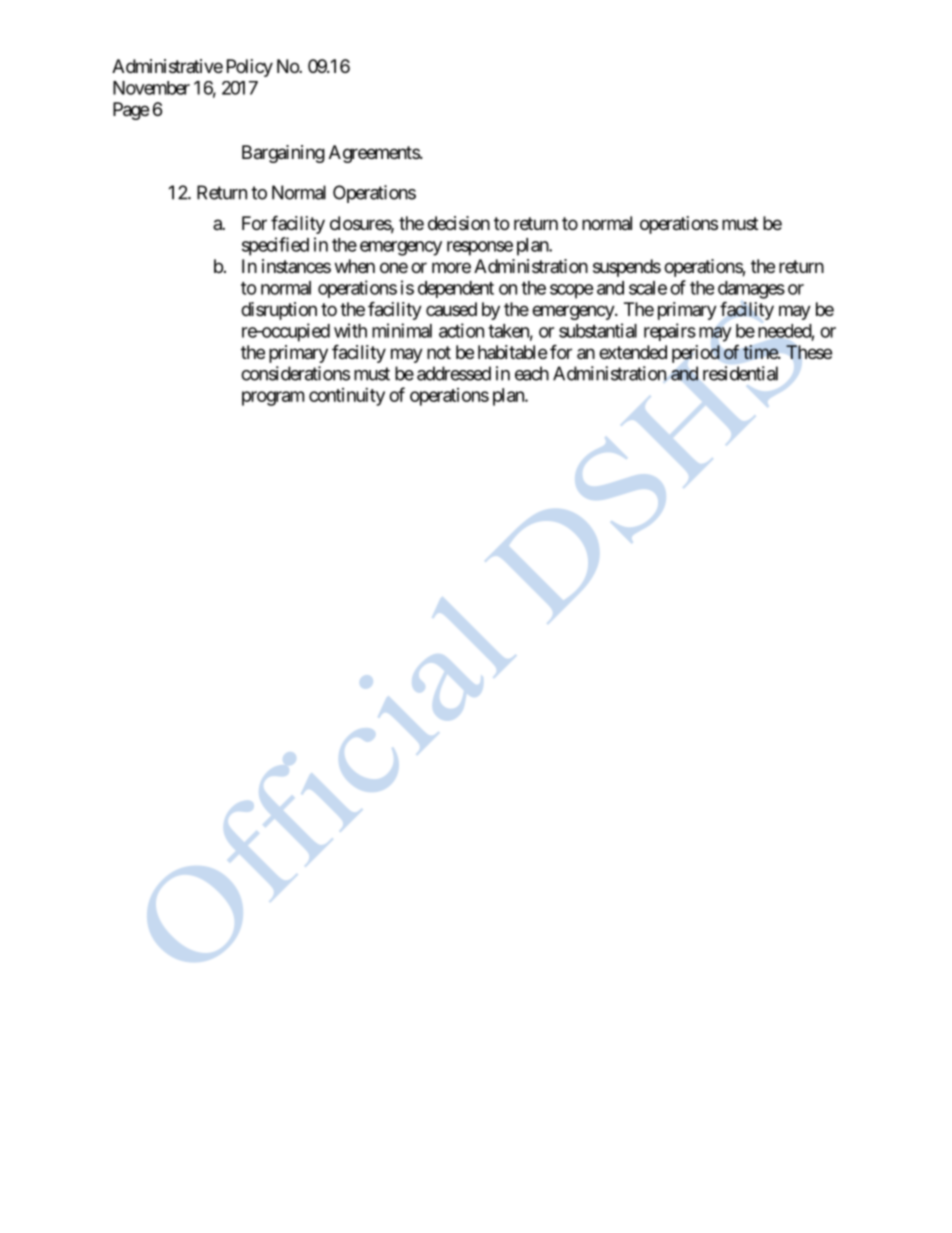 The image size is (952, 1233). Describe the element at coordinates (454, 373) in the screenshot. I see `addressed` at that location.
